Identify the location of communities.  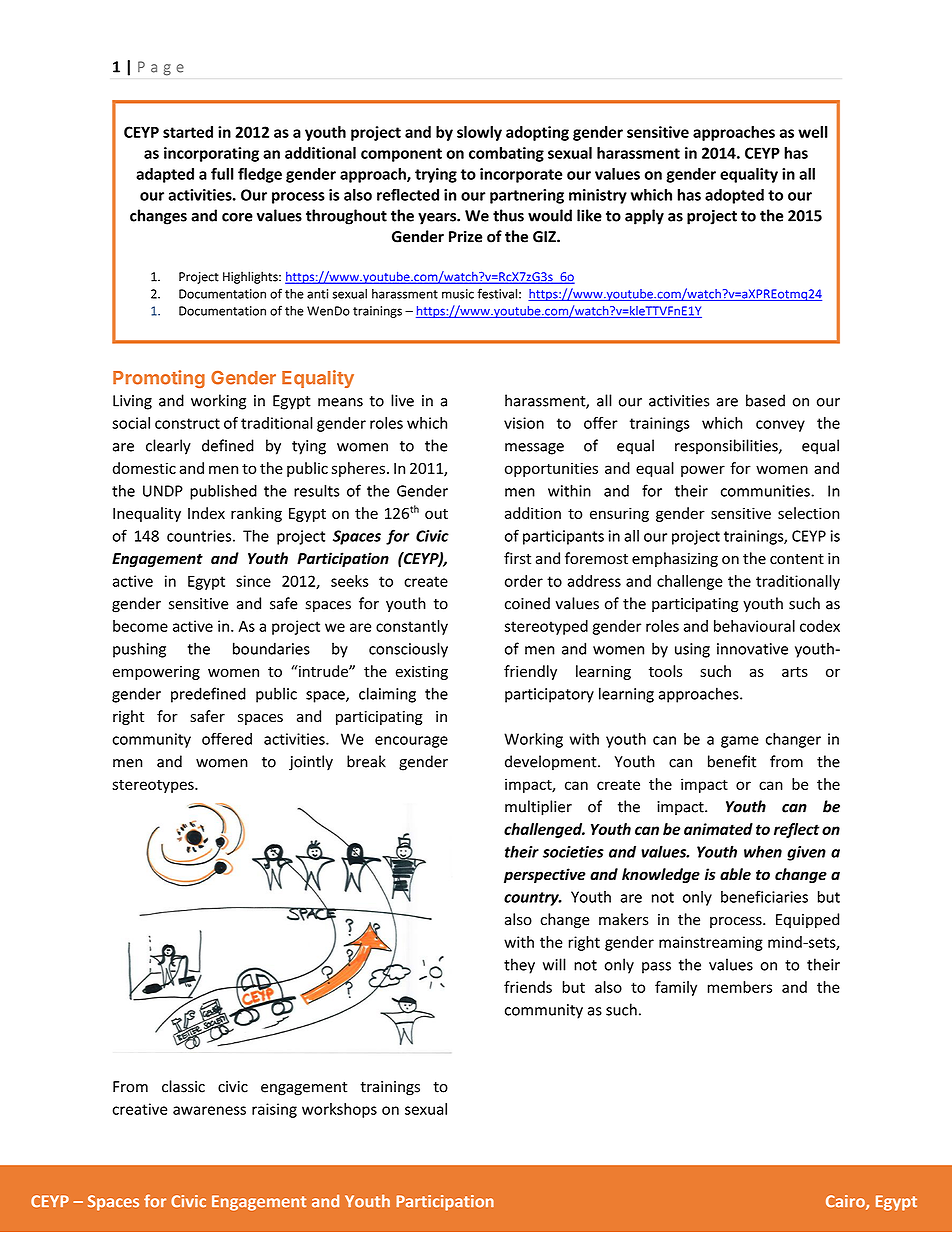
(766, 491).
